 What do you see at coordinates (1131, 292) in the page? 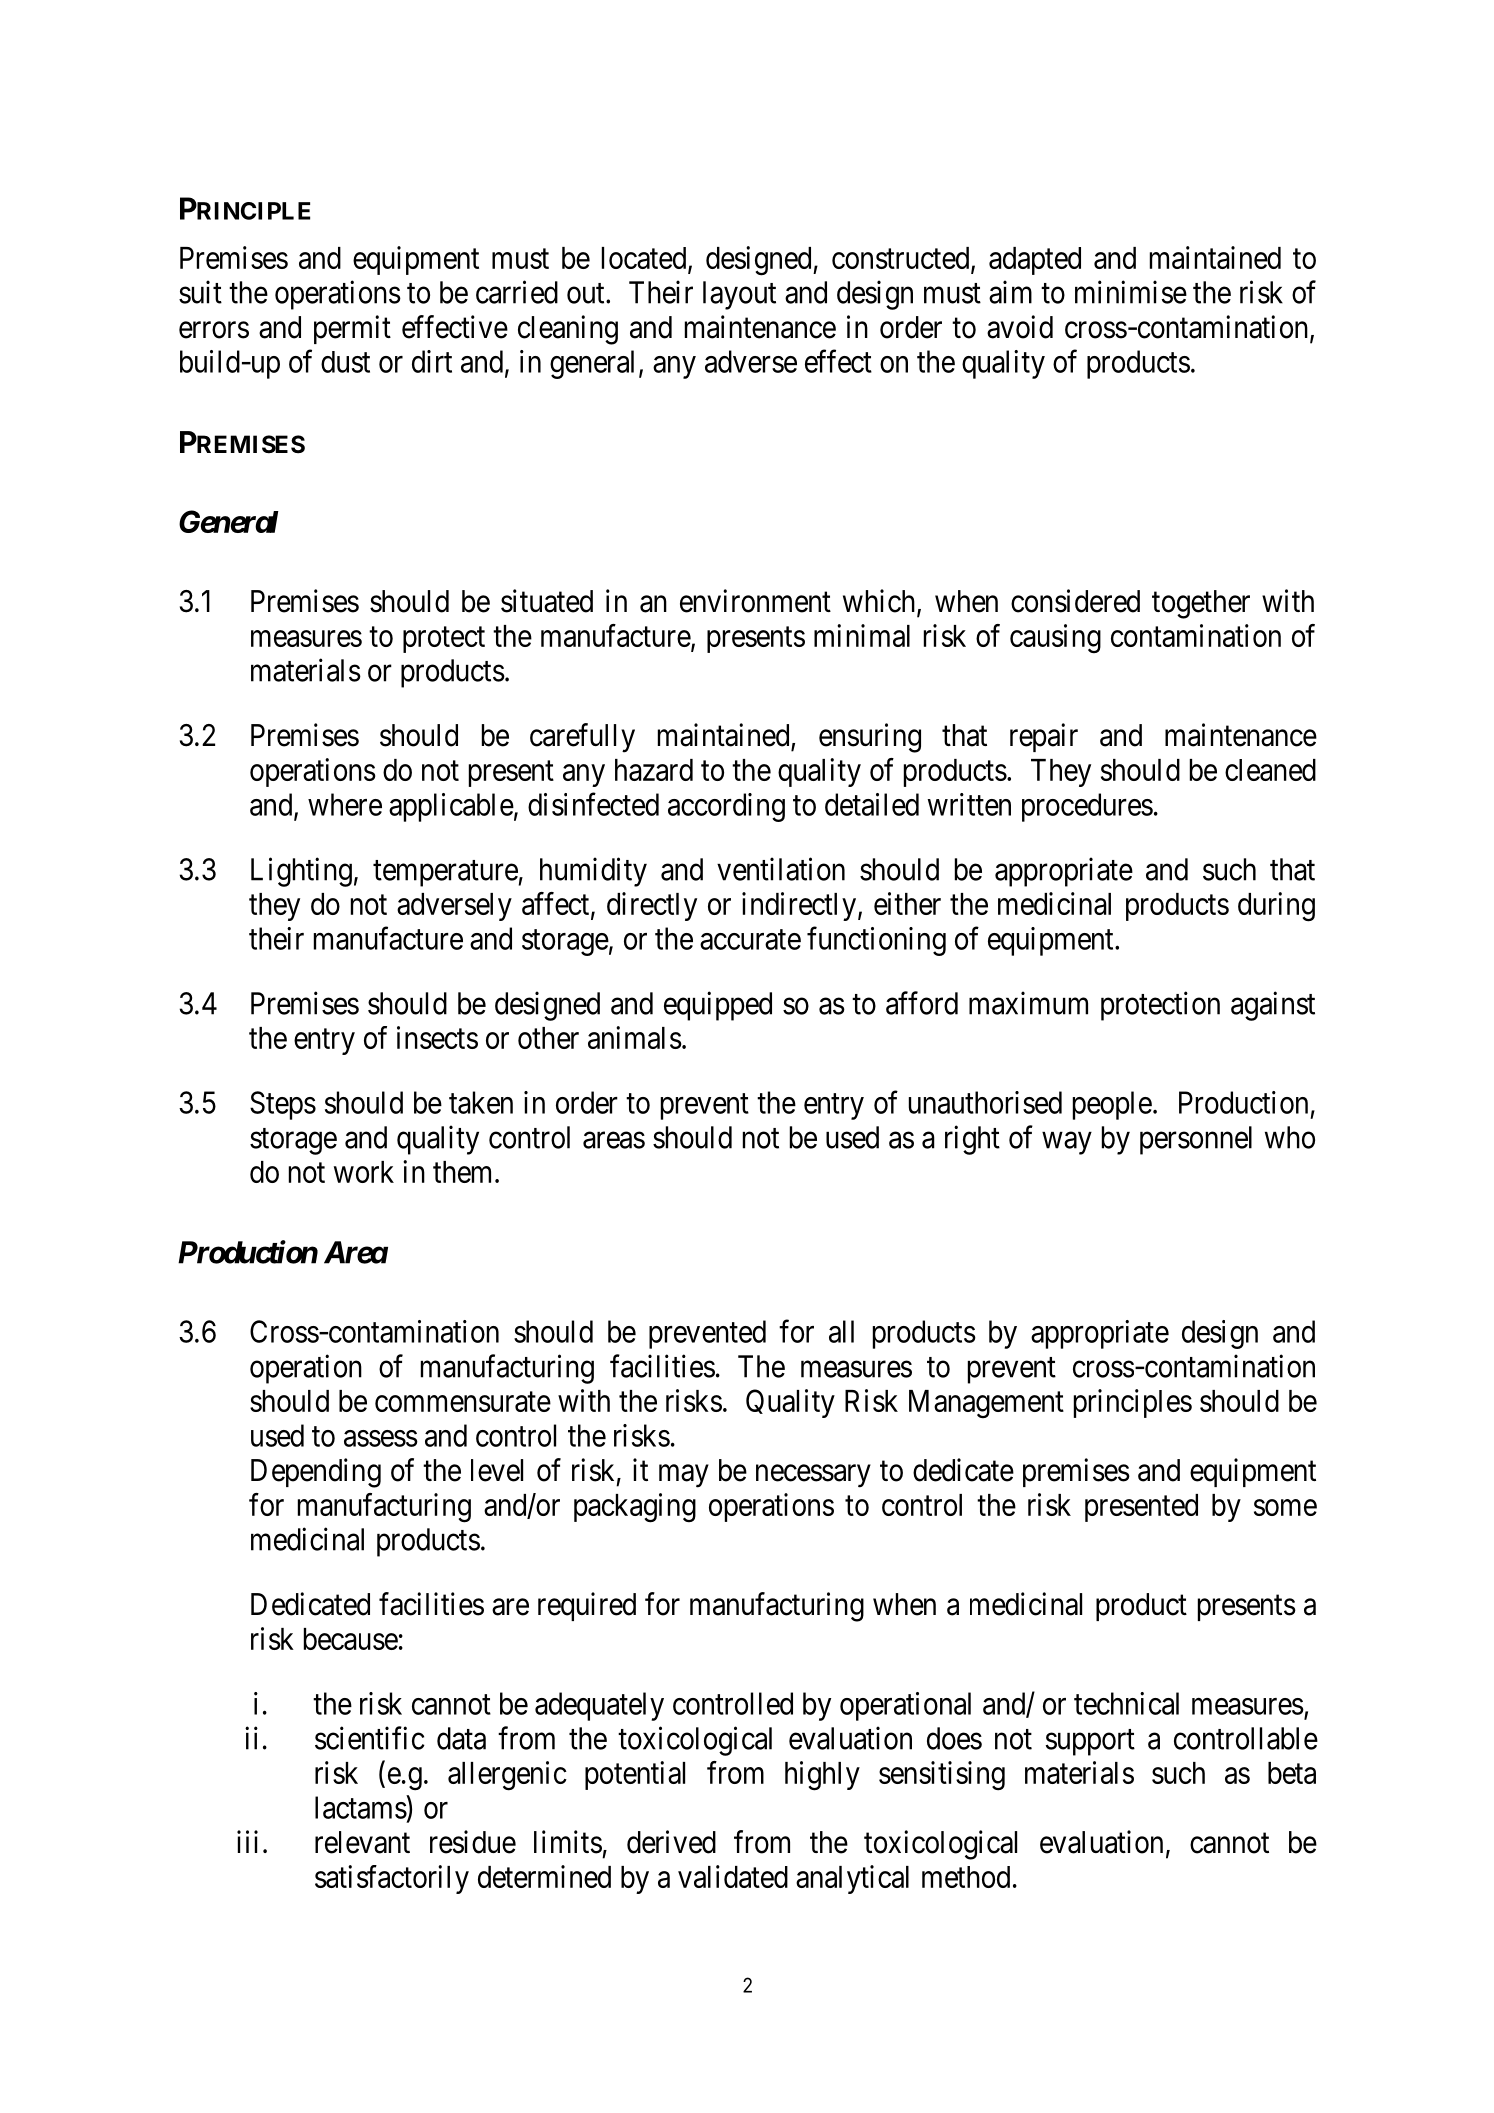
I see `minimise` at bounding box center [1131, 292].
